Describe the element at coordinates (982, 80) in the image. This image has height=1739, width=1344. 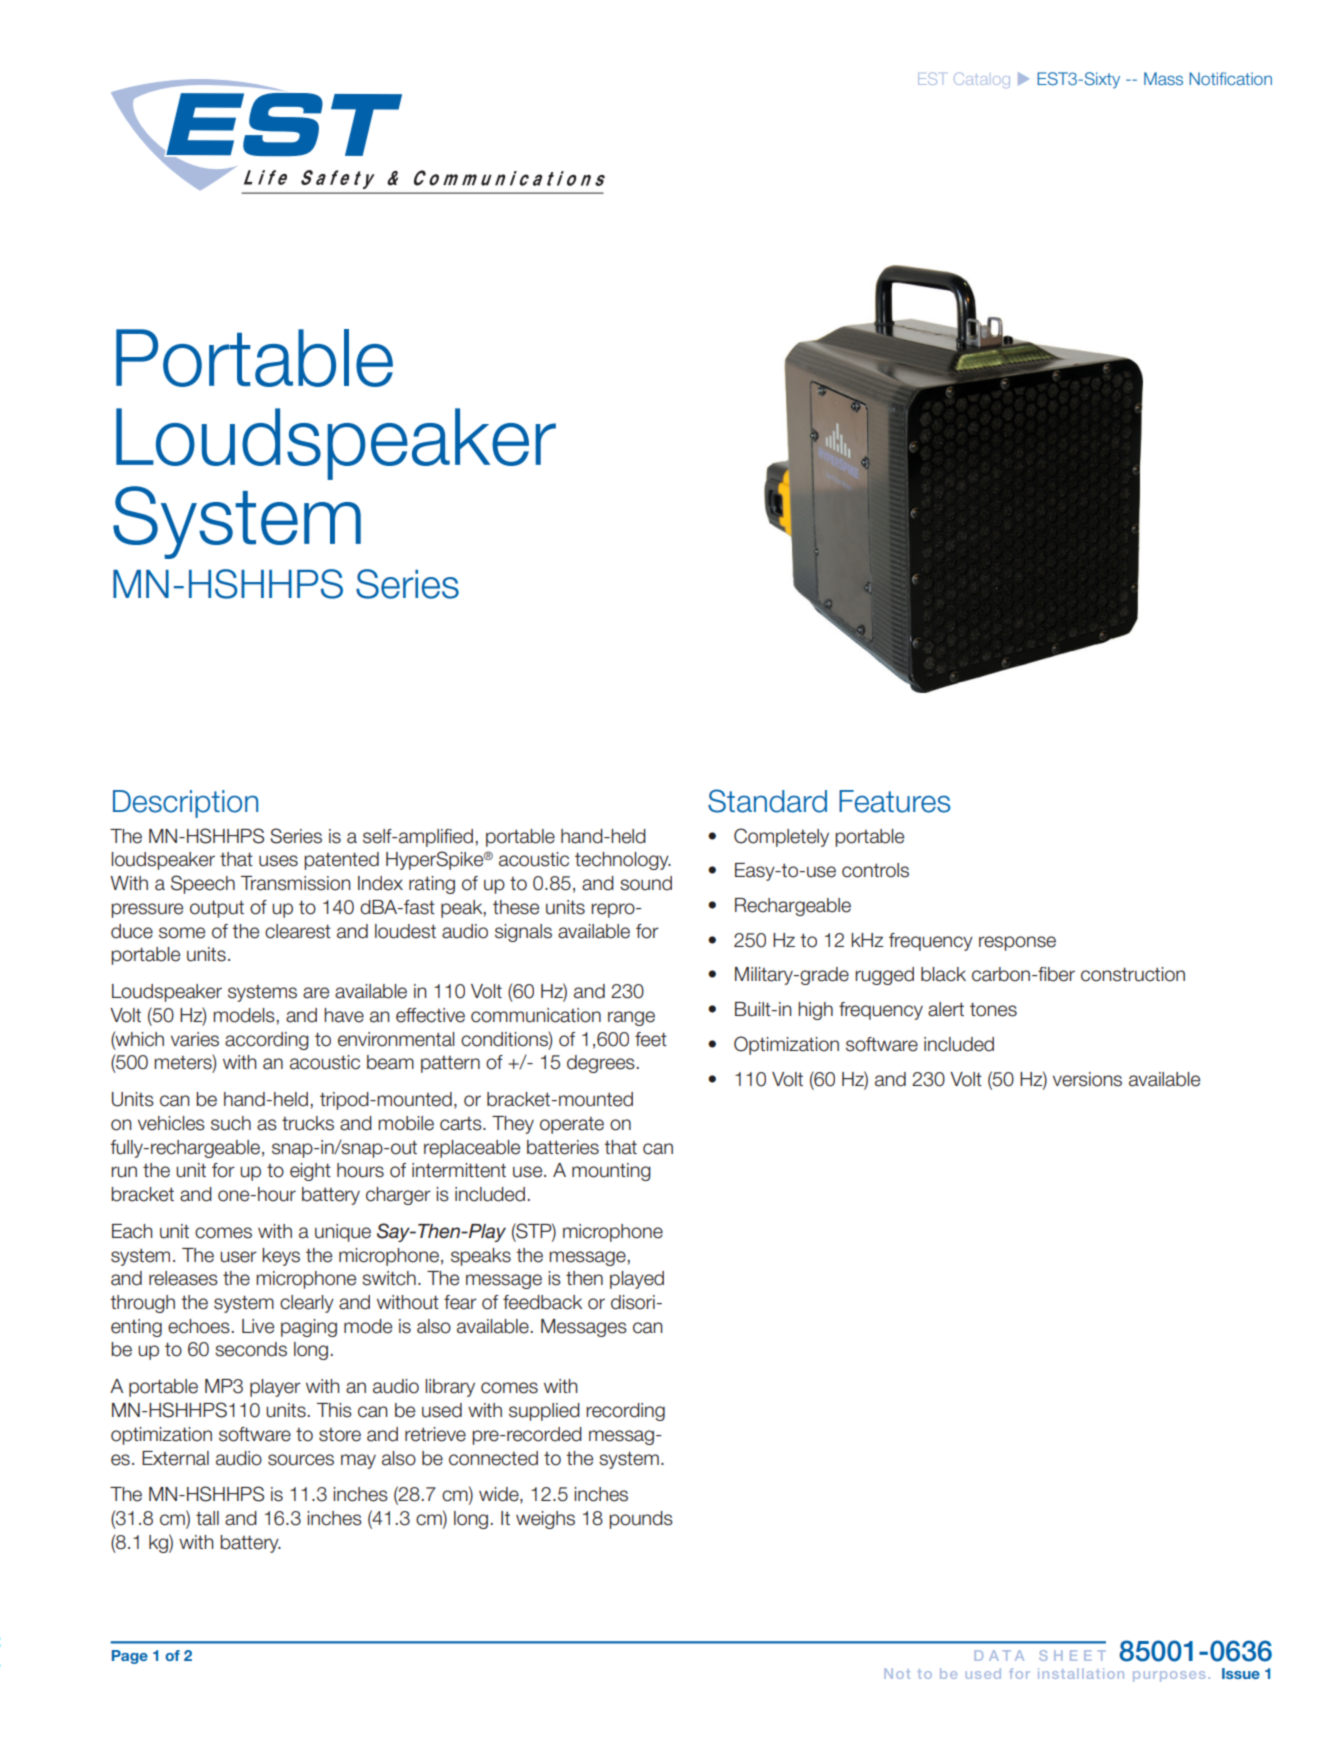
I see `Catalog` at that location.
